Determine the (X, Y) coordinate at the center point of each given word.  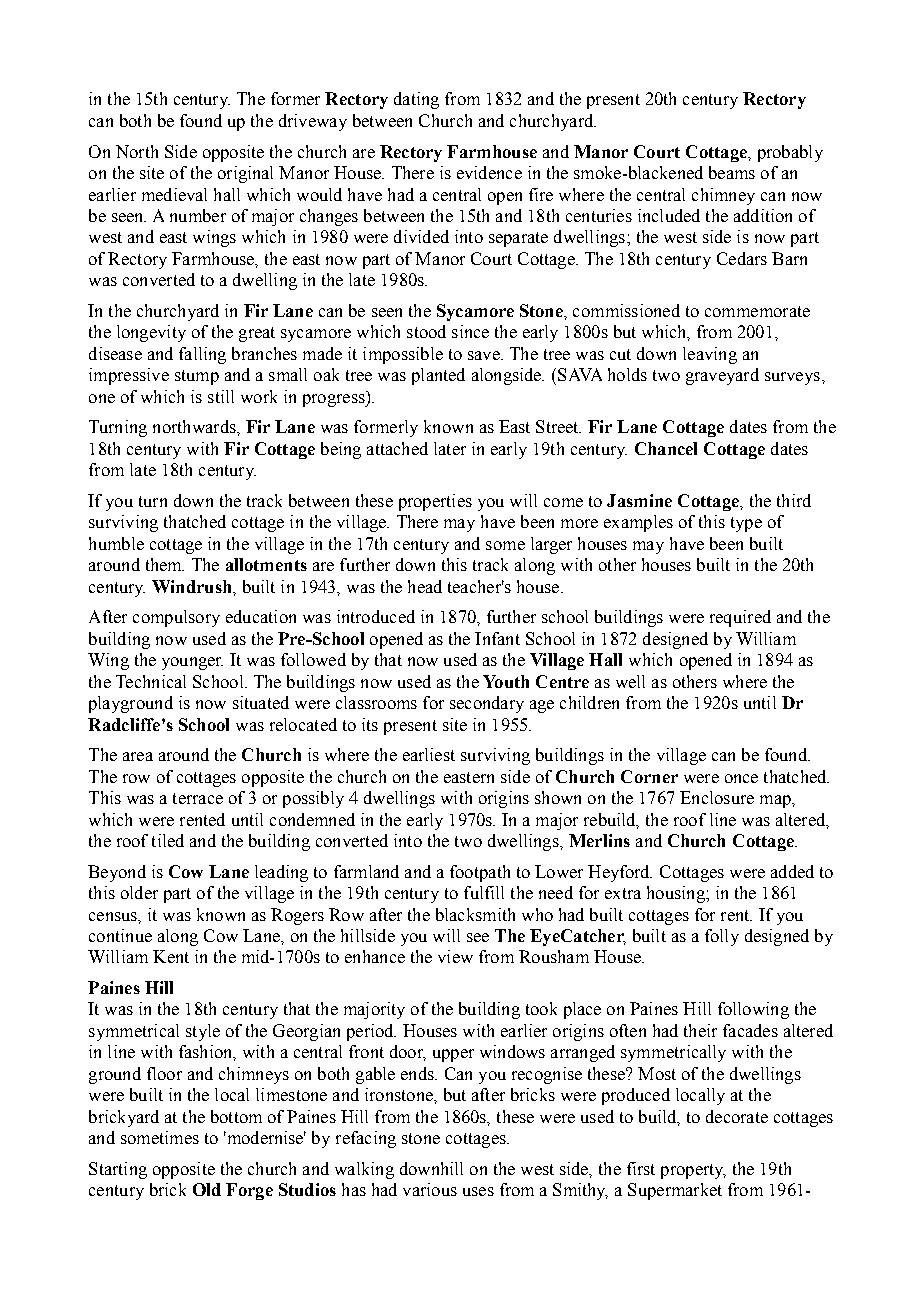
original (245, 174)
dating (416, 100)
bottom (236, 1116)
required (740, 618)
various (430, 1189)
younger (192, 663)
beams (732, 172)
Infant (497, 638)
